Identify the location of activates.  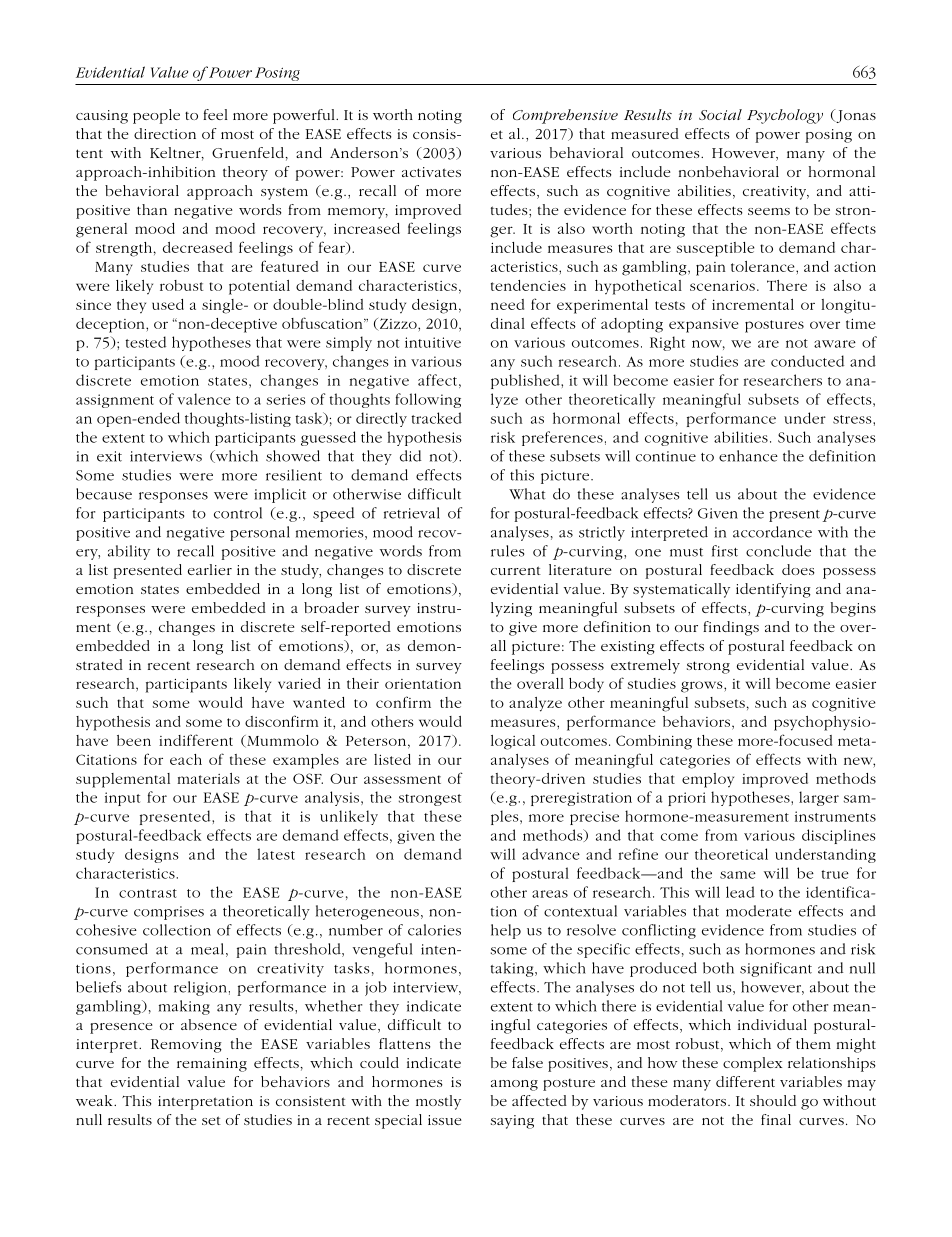
(431, 172).
